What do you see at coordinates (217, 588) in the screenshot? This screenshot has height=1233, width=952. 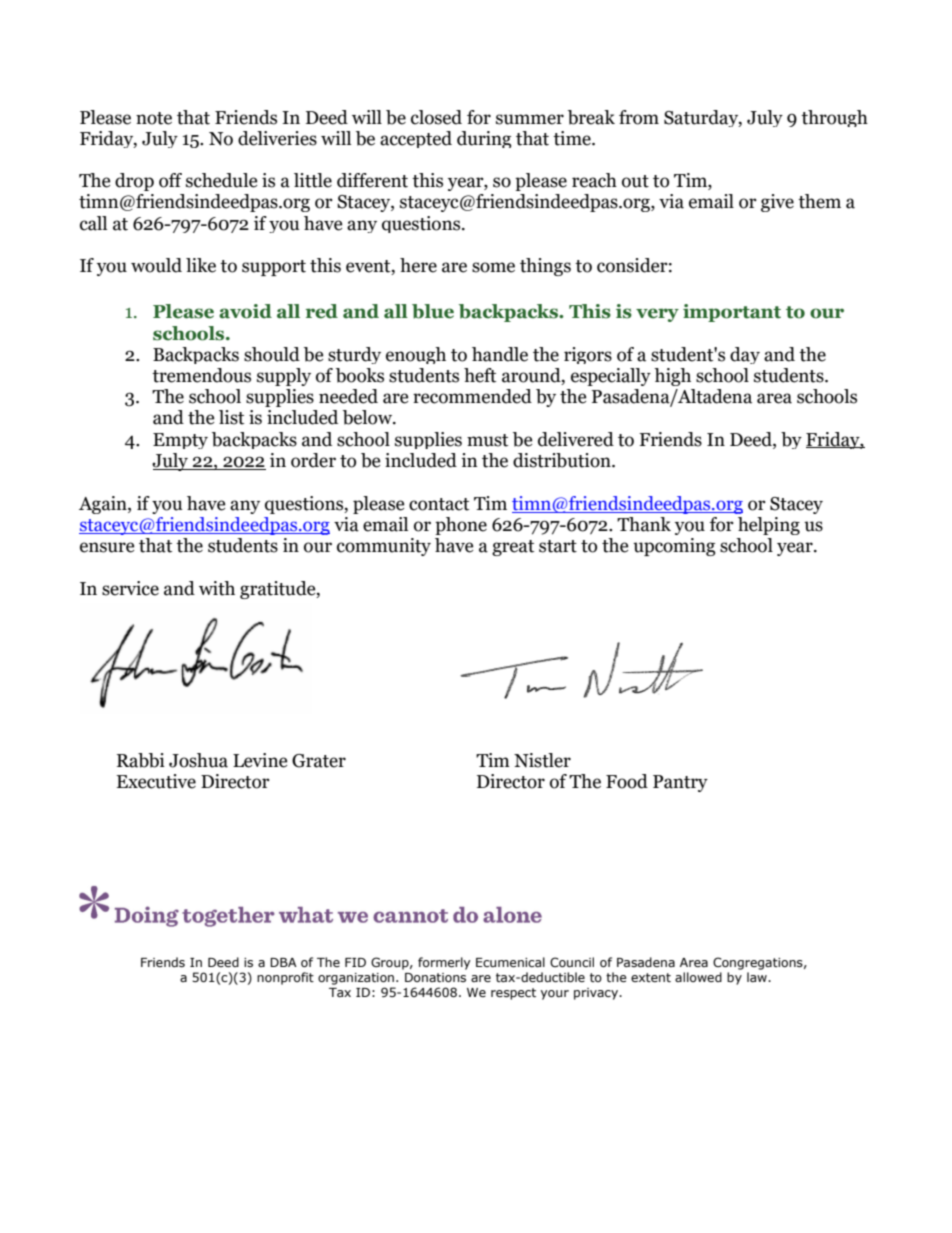 I see `with` at bounding box center [217, 588].
